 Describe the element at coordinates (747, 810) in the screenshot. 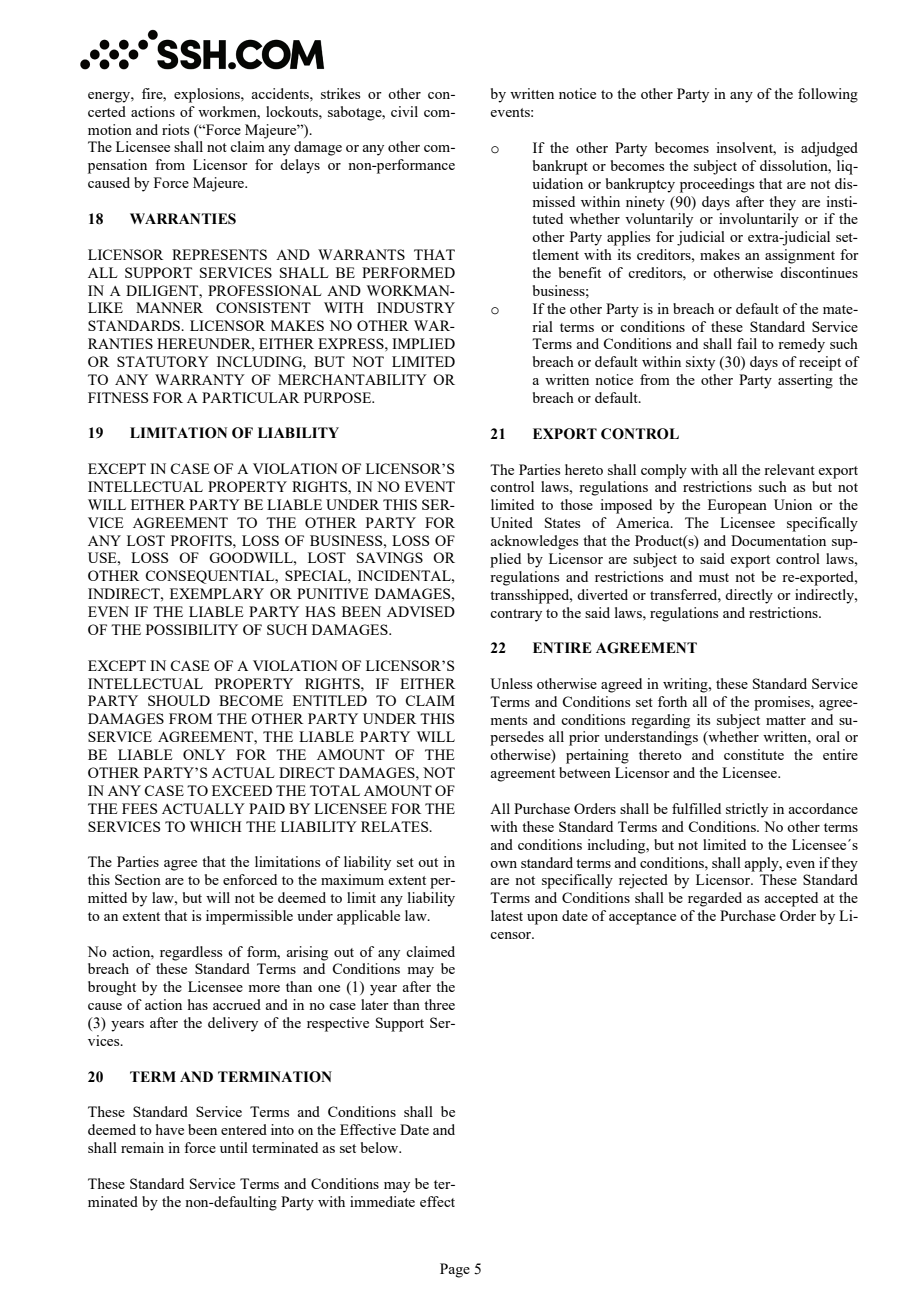

I see `strictly` at that location.
